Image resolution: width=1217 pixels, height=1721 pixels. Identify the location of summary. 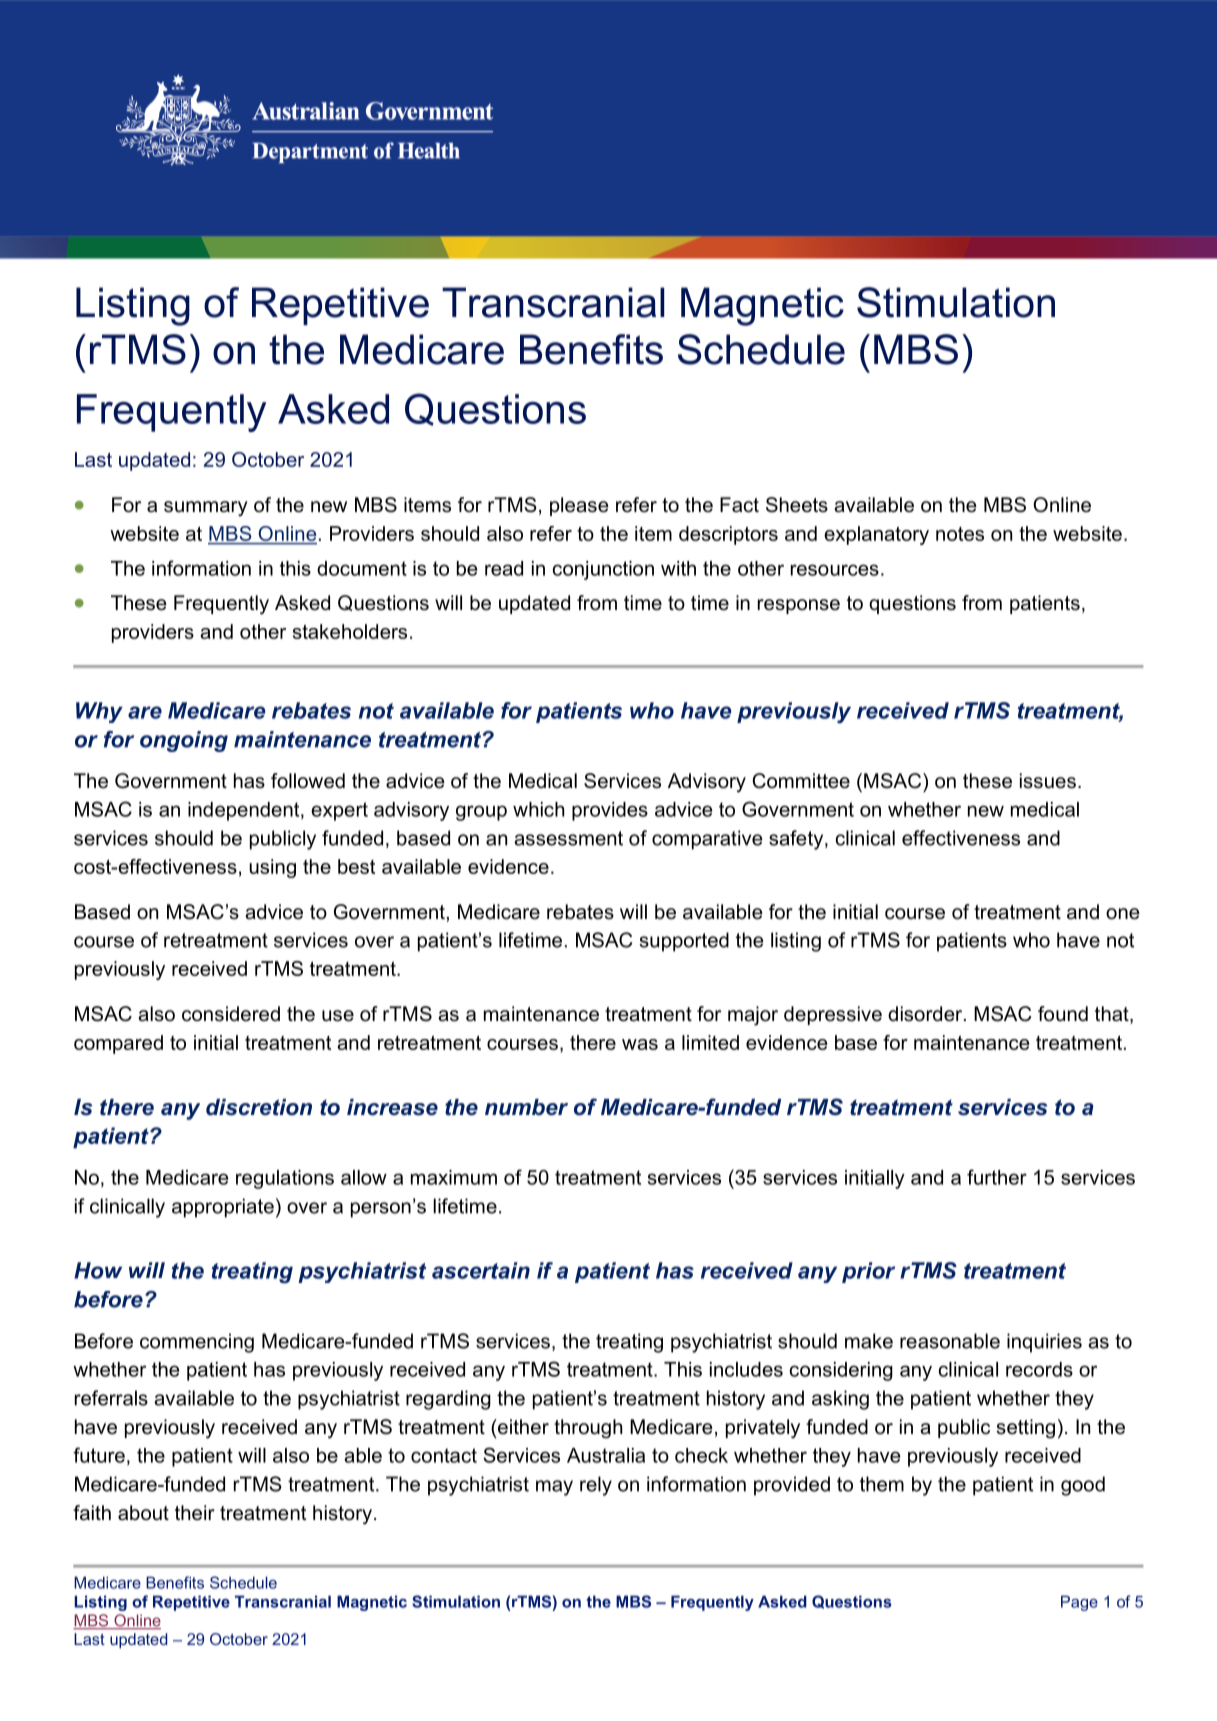
(206, 509).
